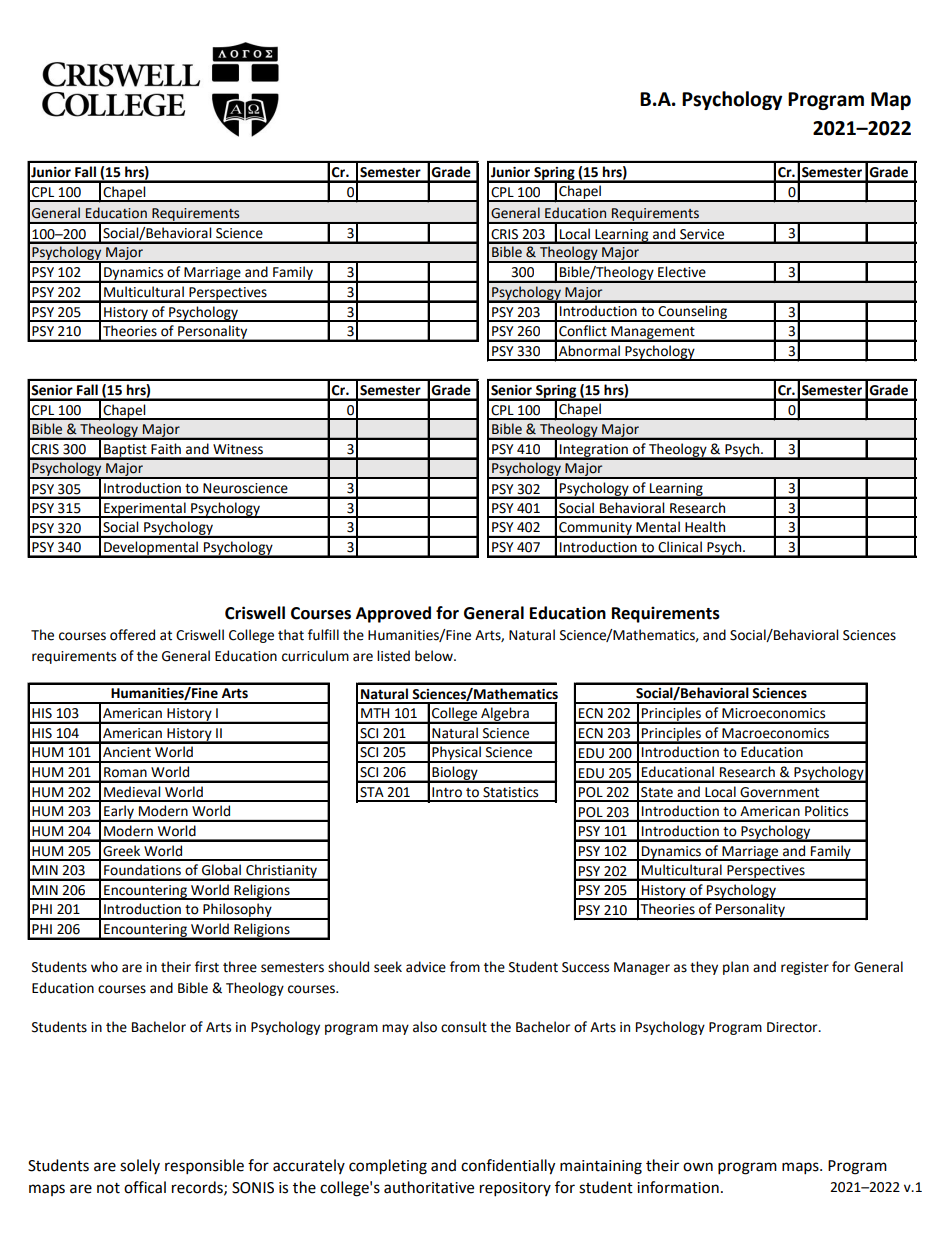  What do you see at coordinates (204, 1167) in the screenshot?
I see `responsible` at bounding box center [204, 1167].
